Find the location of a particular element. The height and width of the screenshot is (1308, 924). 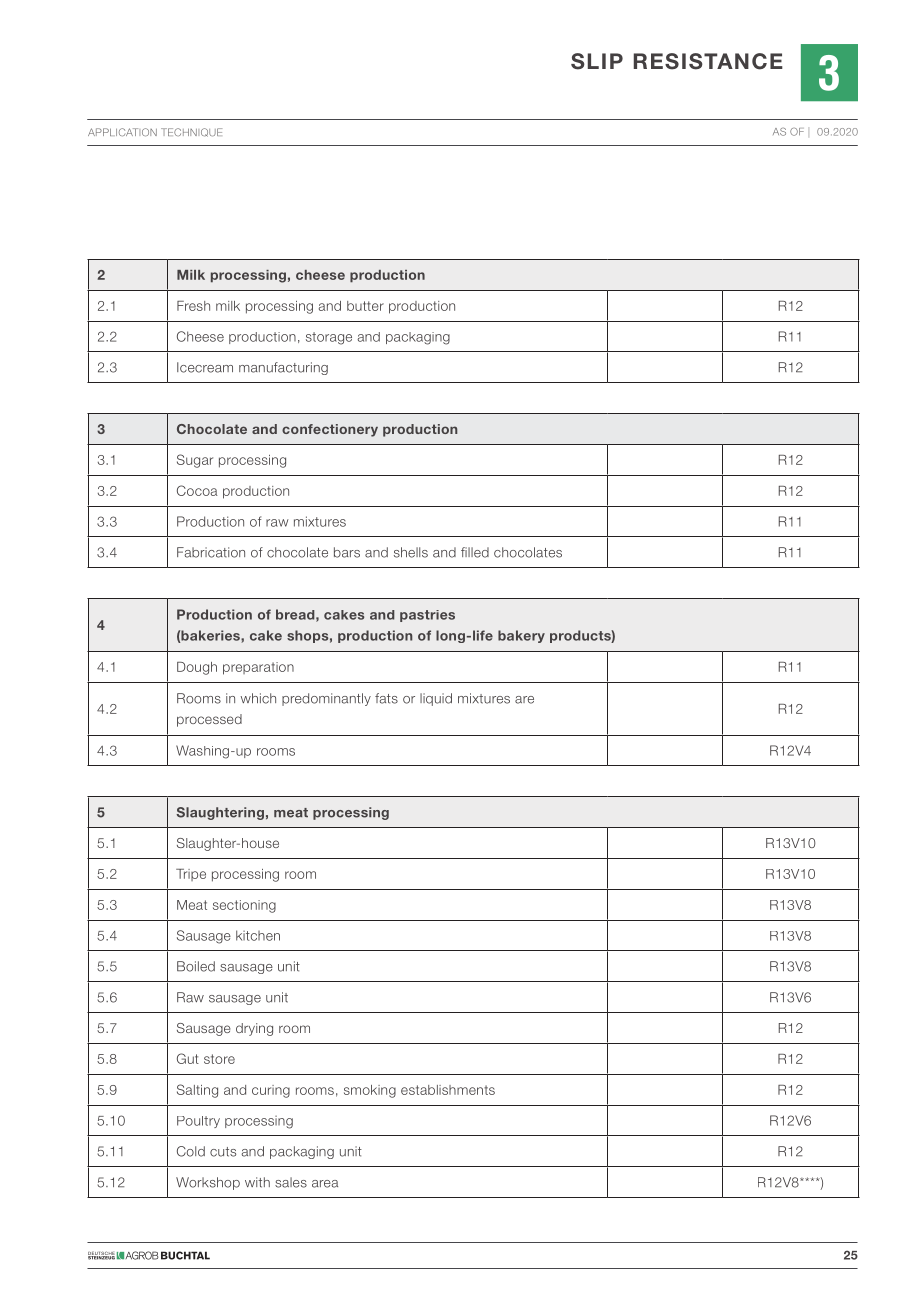

TECHNIQUE is located at coordinates (191, 132).
